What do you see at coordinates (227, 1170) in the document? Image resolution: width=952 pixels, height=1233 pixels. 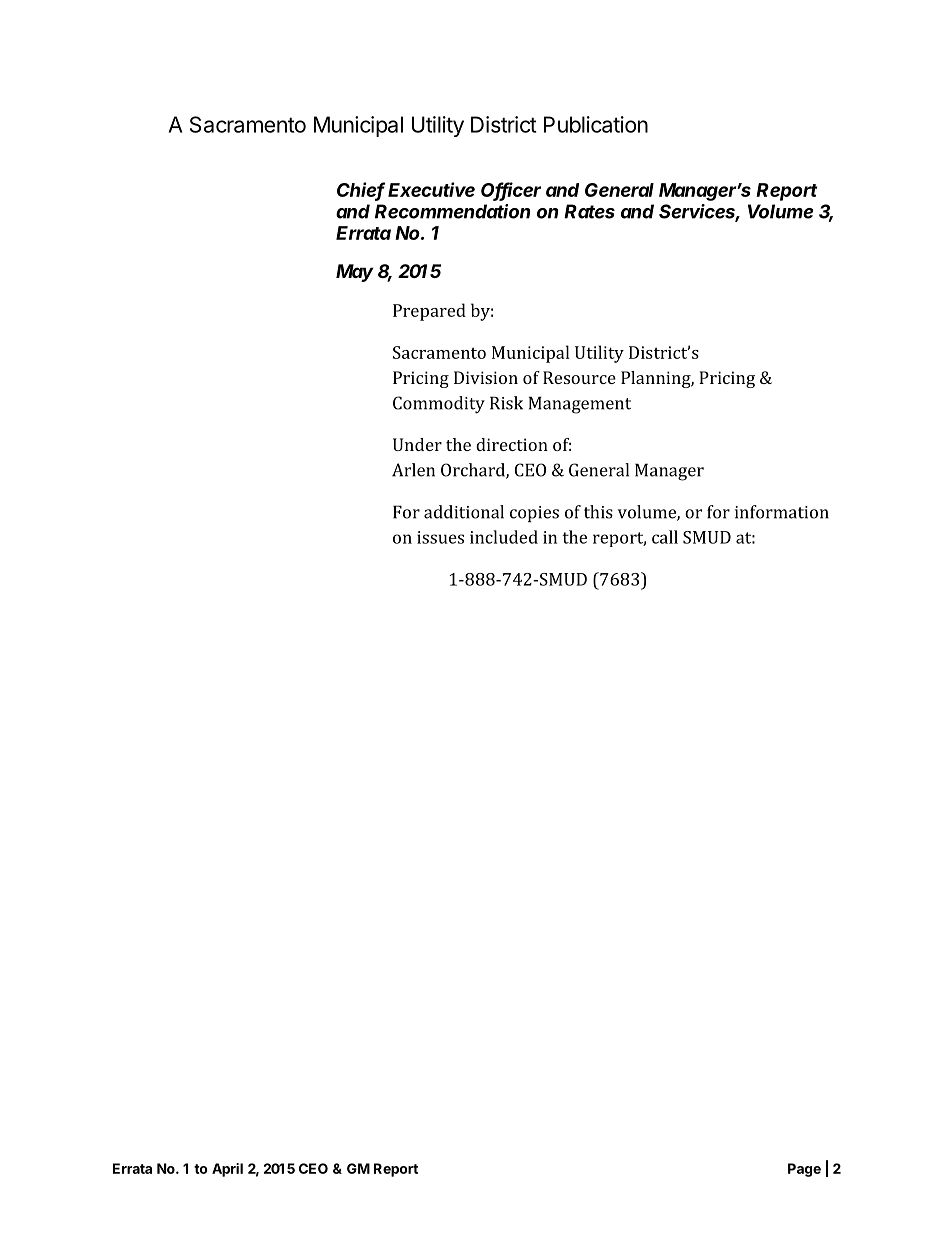 I see `April` at bounding box center [227, 1170].
